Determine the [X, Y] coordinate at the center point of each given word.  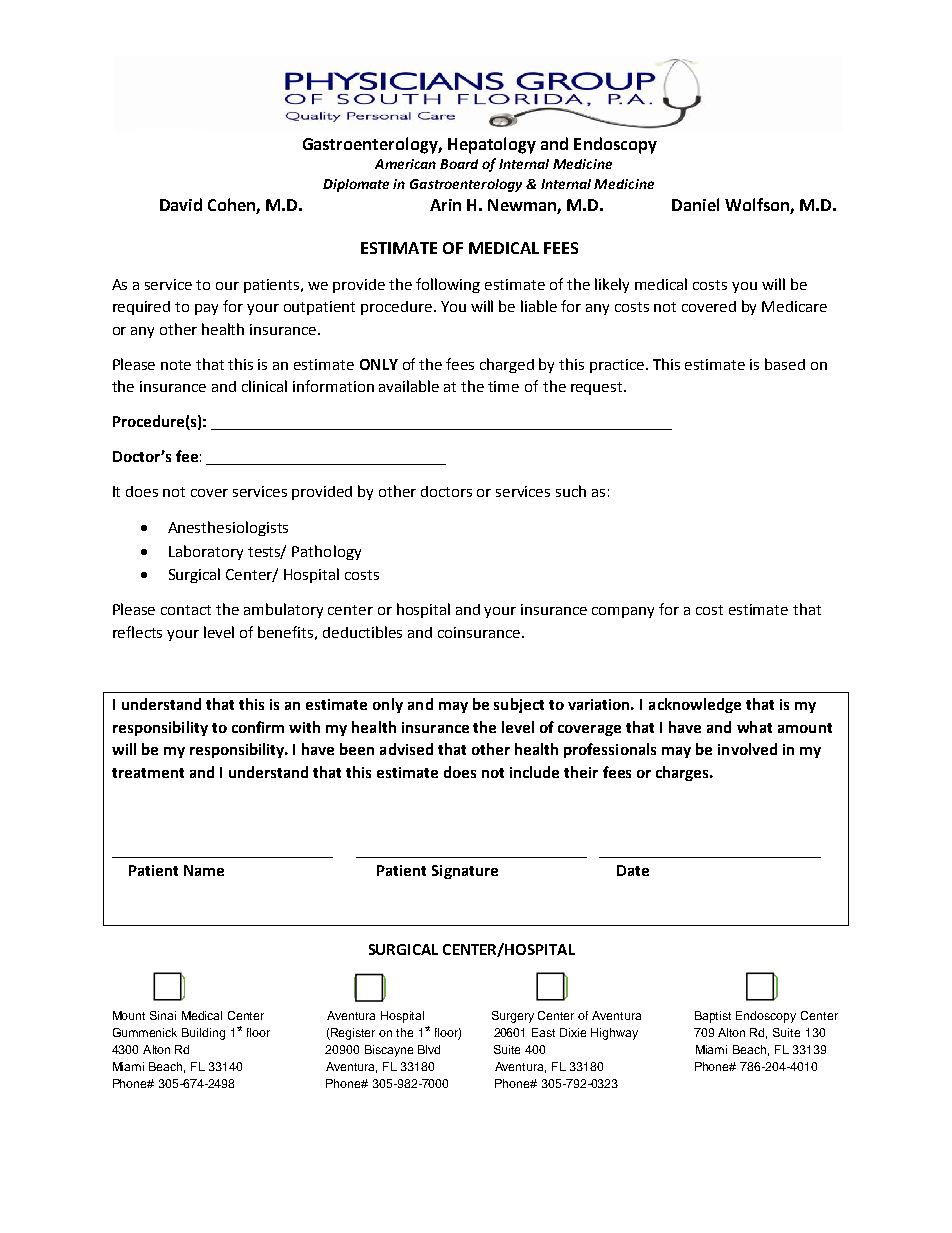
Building [203, 1034]
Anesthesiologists [228, 528]
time [503, 386]
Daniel [695, 204]
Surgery [513, 1017]
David [181, 204]
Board [459, 164]
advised [406, 749]
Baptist [713, 1017]
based [785, 364]
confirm [258, 727]
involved [747, 749]
